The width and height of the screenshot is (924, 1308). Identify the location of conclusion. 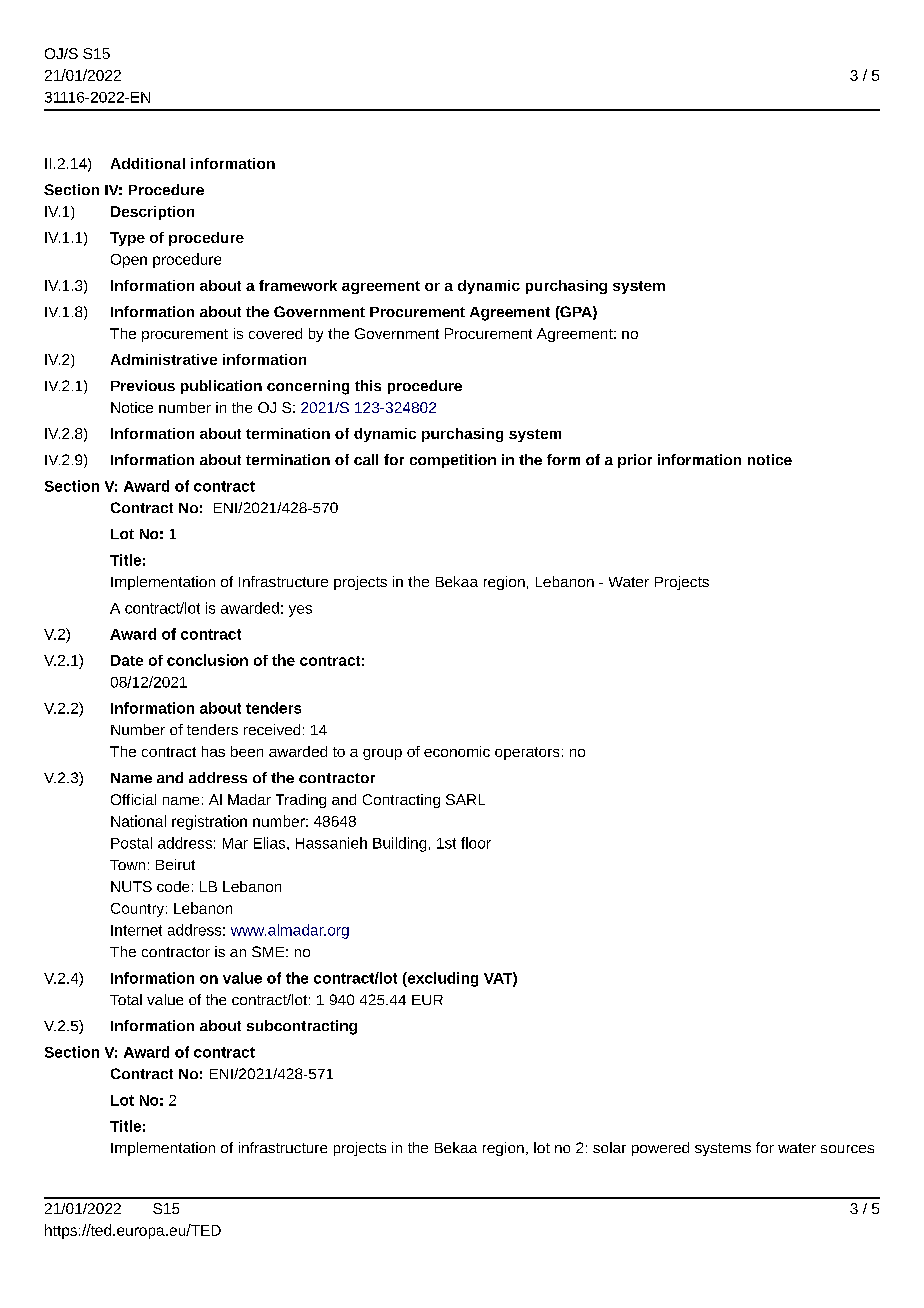
(207, 660).
